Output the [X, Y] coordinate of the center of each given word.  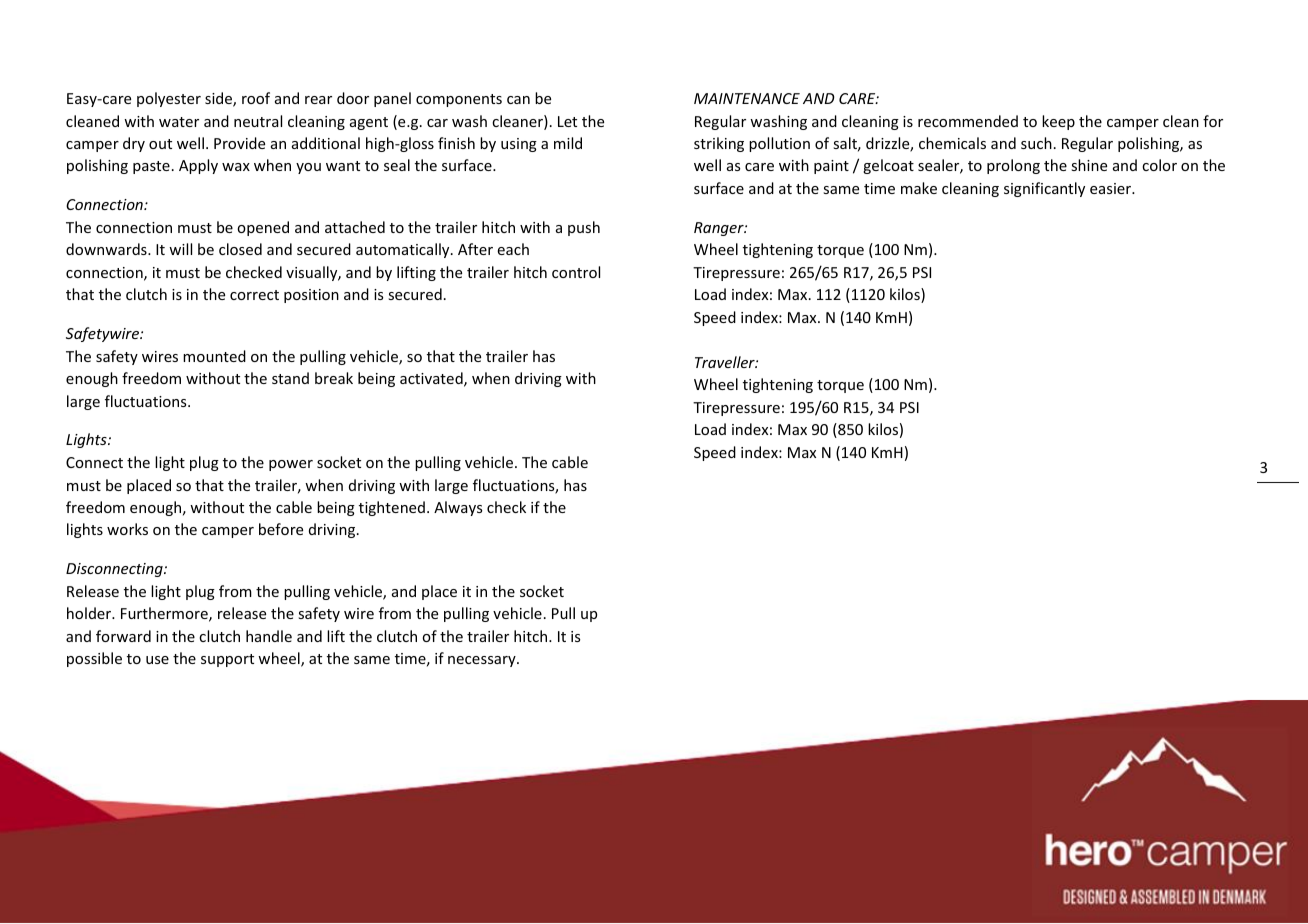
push [584, 228]
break [334, 378]
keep [1058, 122]
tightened [392, 508]
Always [458, 508]
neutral [258, 121]
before [281, 529]
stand [290, 378]
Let [567, 121]
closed [240, 249]
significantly [1044, 189]
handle [269, 636]
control [576, 272]
